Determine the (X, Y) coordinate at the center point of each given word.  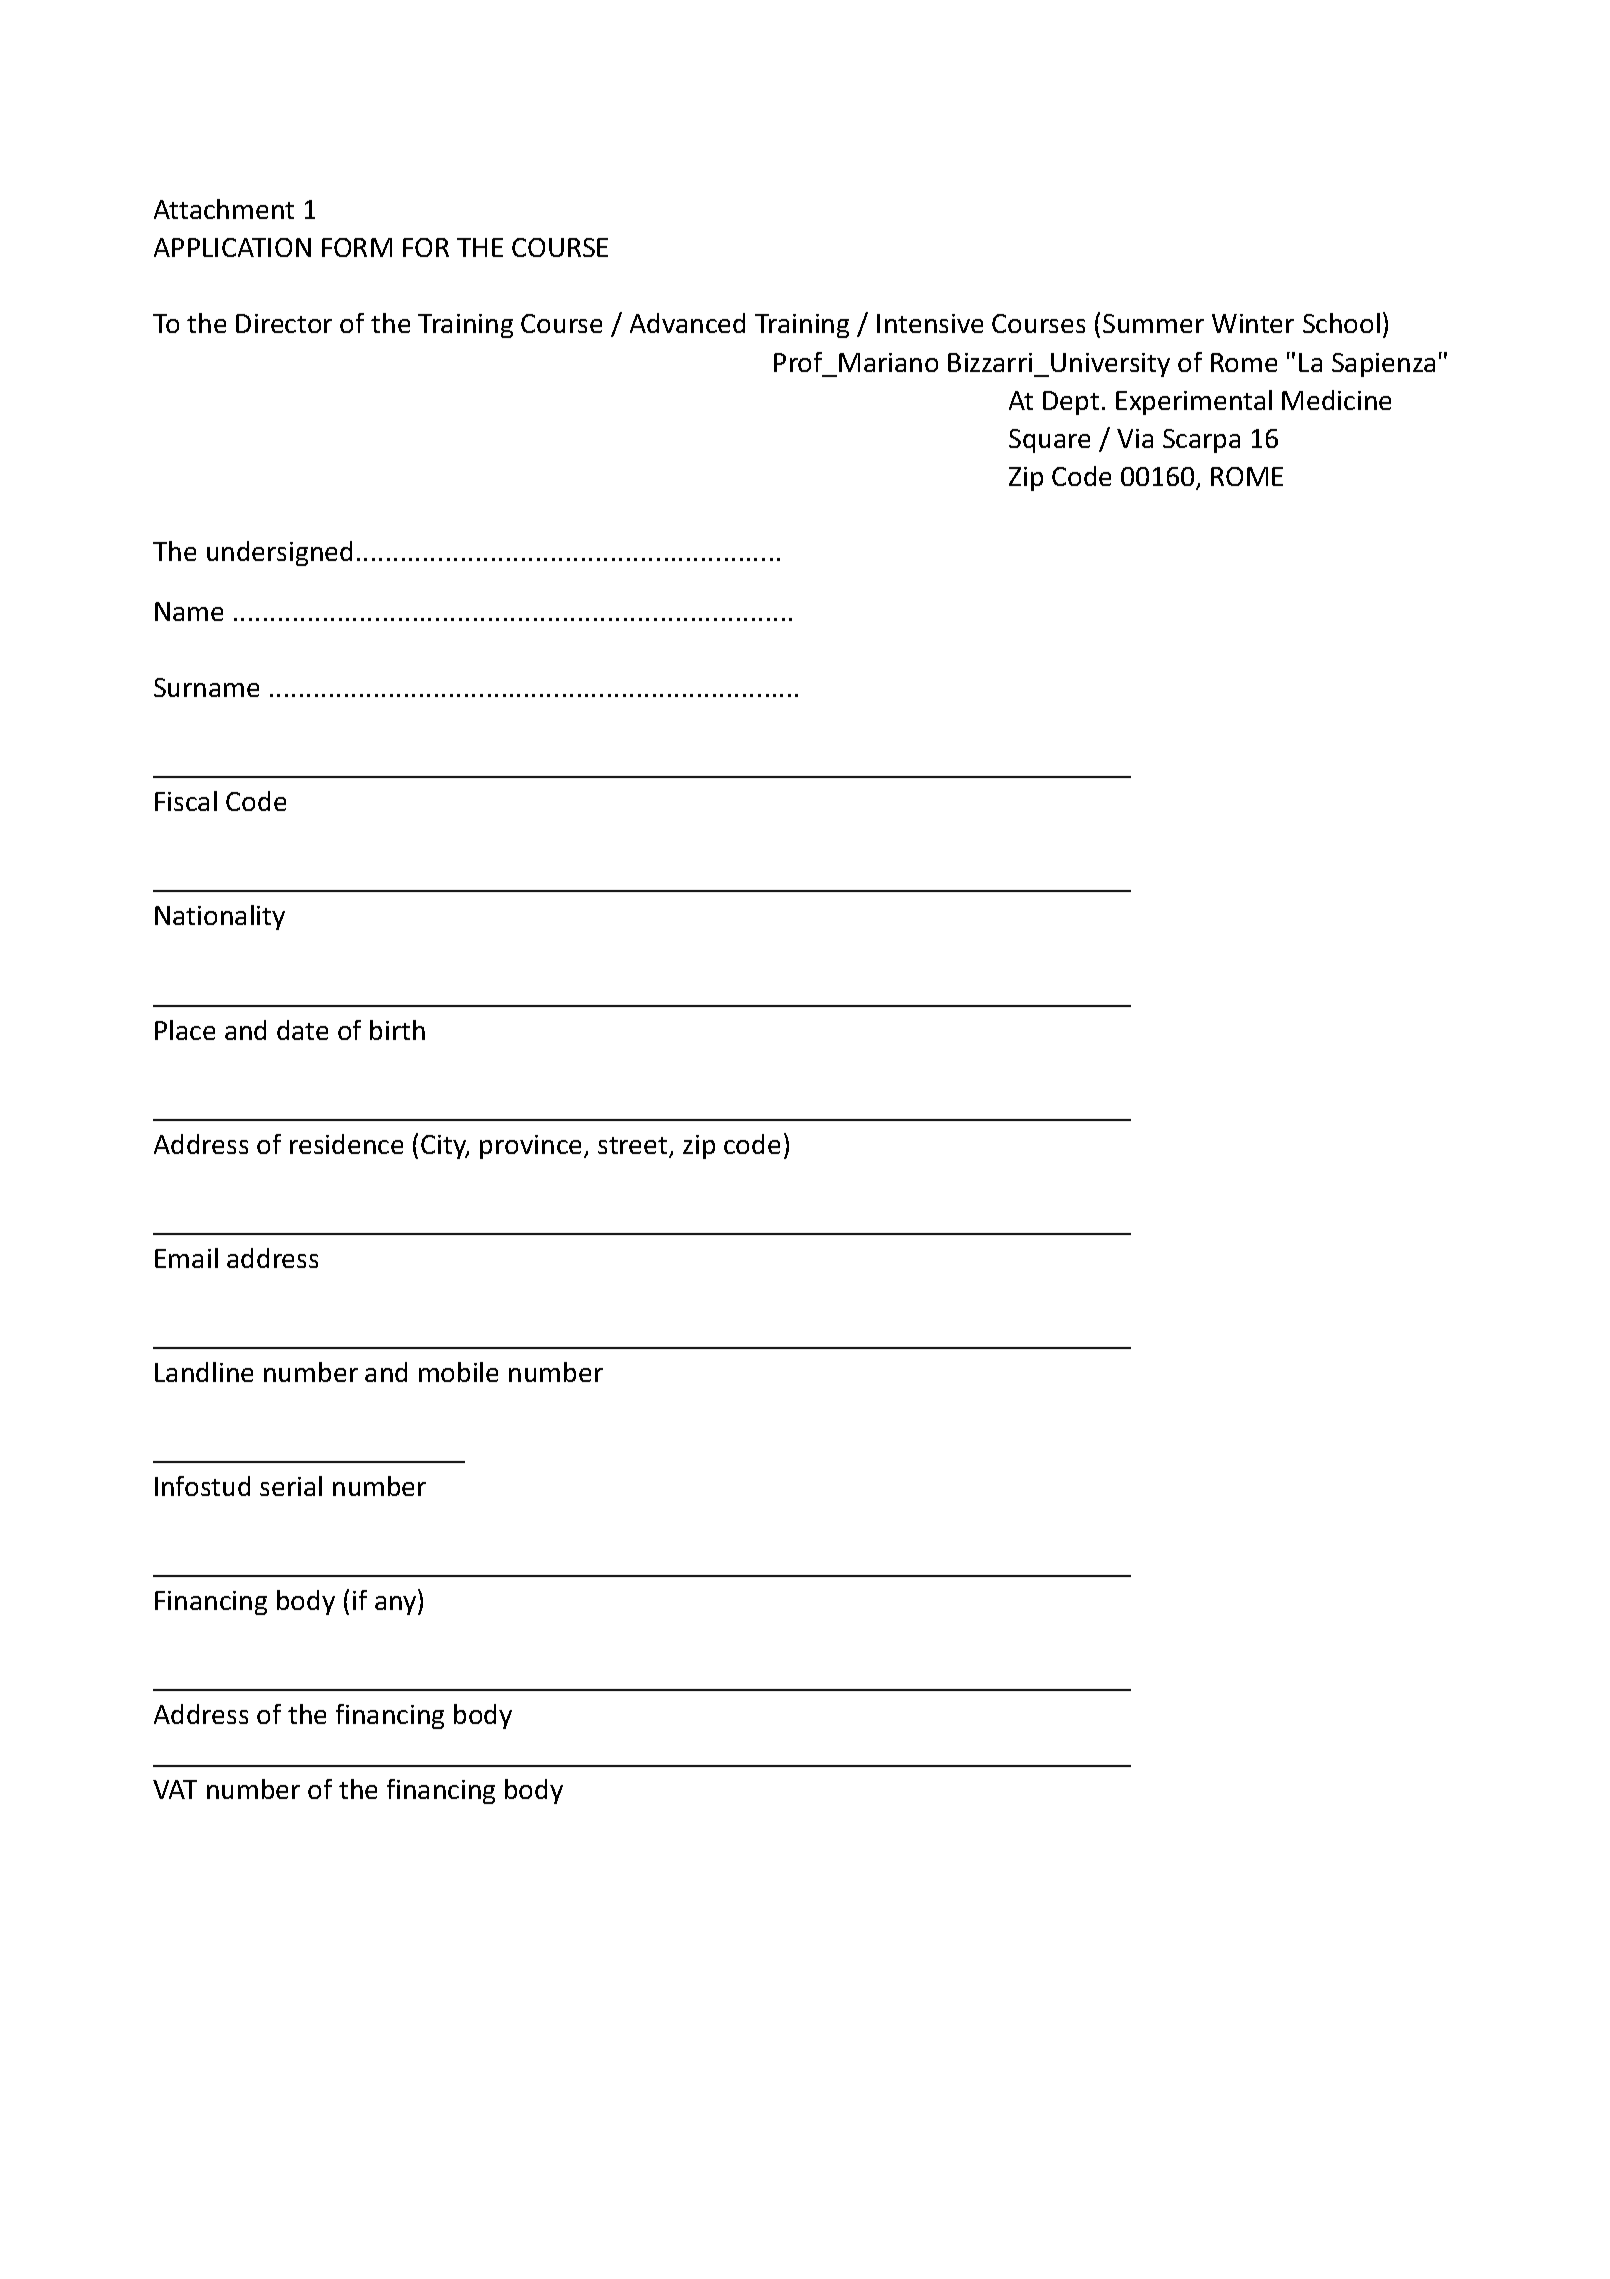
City (445, 1147)
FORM (357, 247)
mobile (458, 1372)
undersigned (279, 553)
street (634, 1147)
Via (1135, 438)
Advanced (687, 323)
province (532, 1147)
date (302, 1030)
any (397, 1605)
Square (1049, 441)
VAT (175, 1789)
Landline (204, 1372)
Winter (1253, 323)
